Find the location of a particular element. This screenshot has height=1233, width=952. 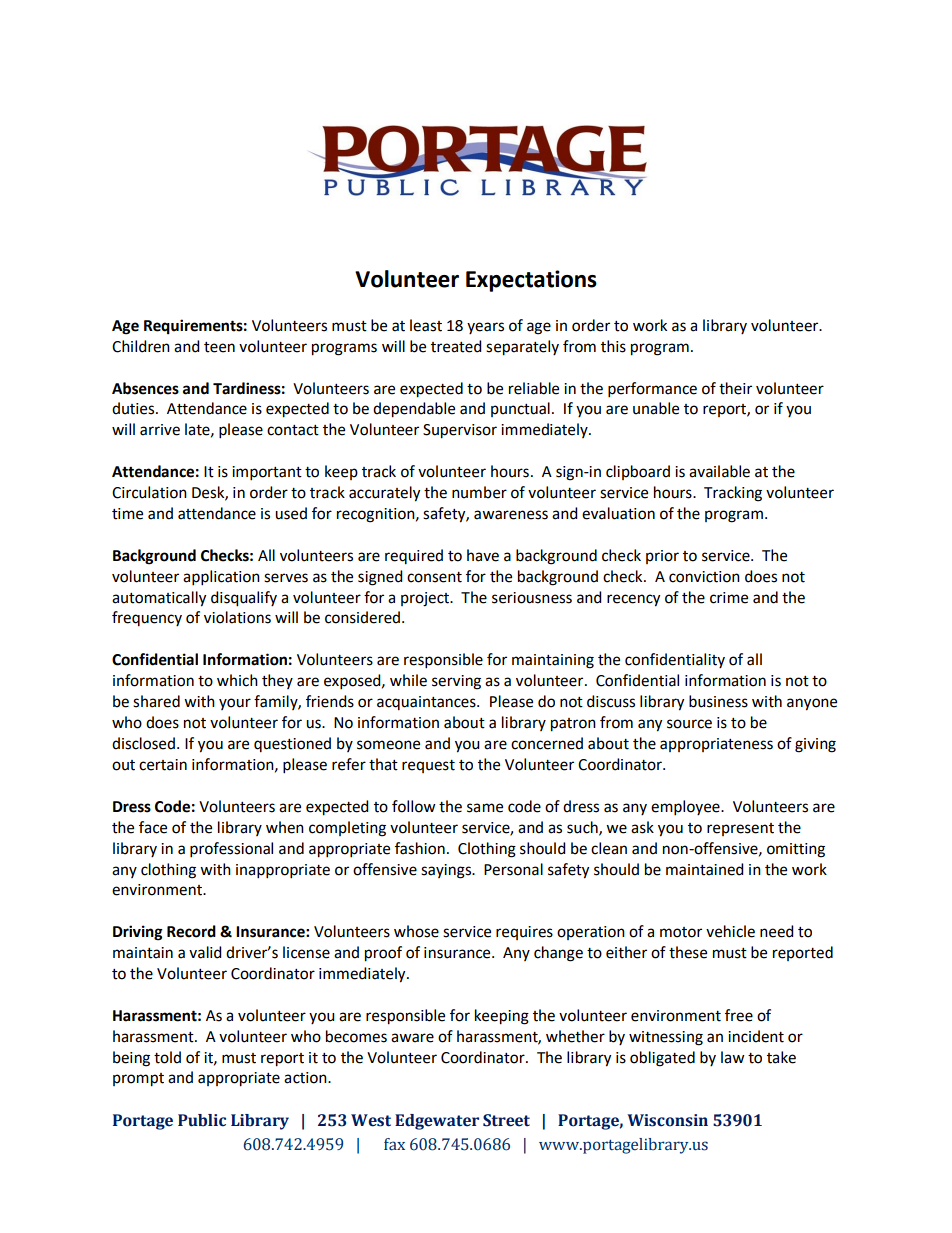

professional is located at coordinates (231, 850).
